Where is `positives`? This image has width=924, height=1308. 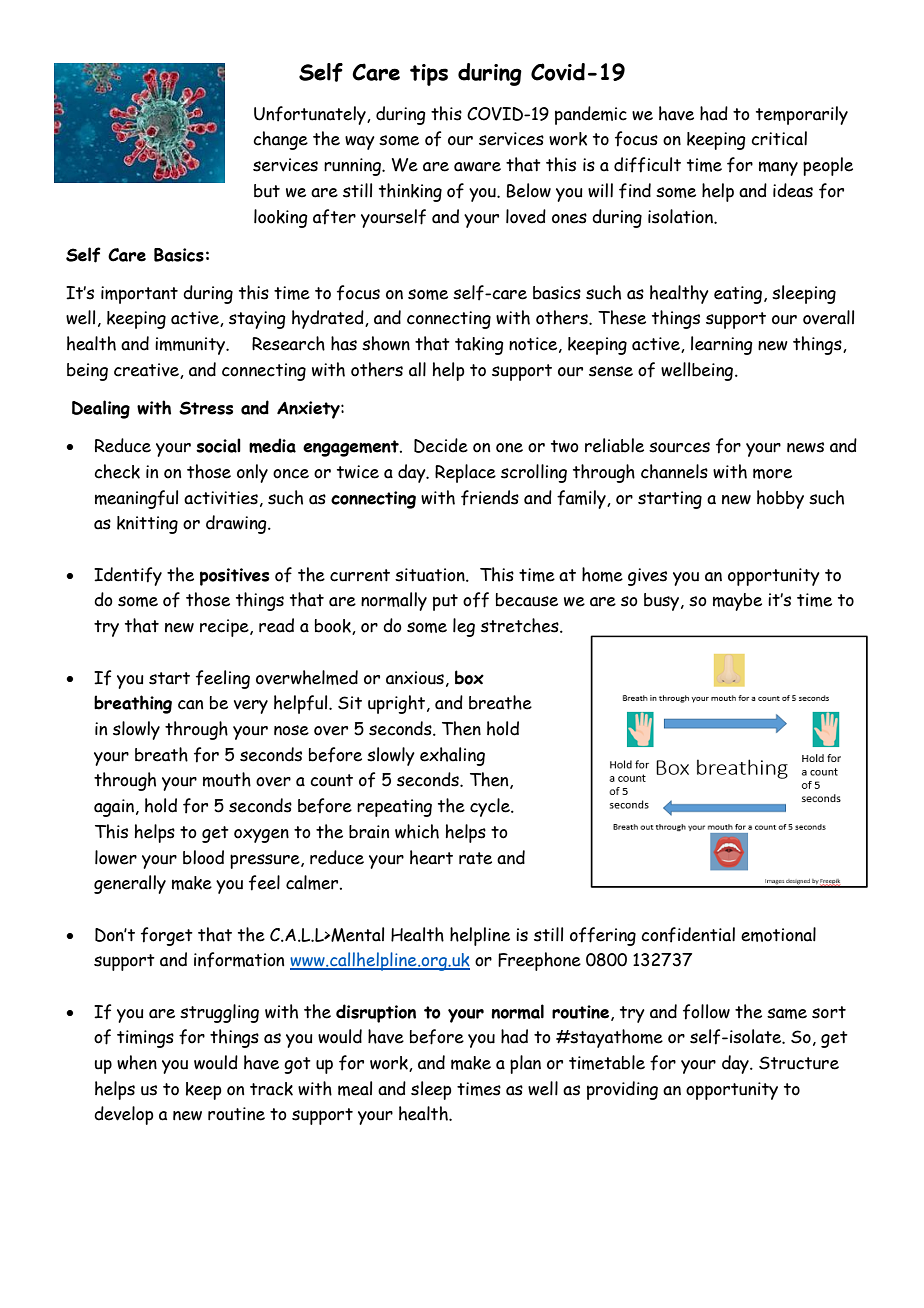
positives is located at coordinates (234, 577).
